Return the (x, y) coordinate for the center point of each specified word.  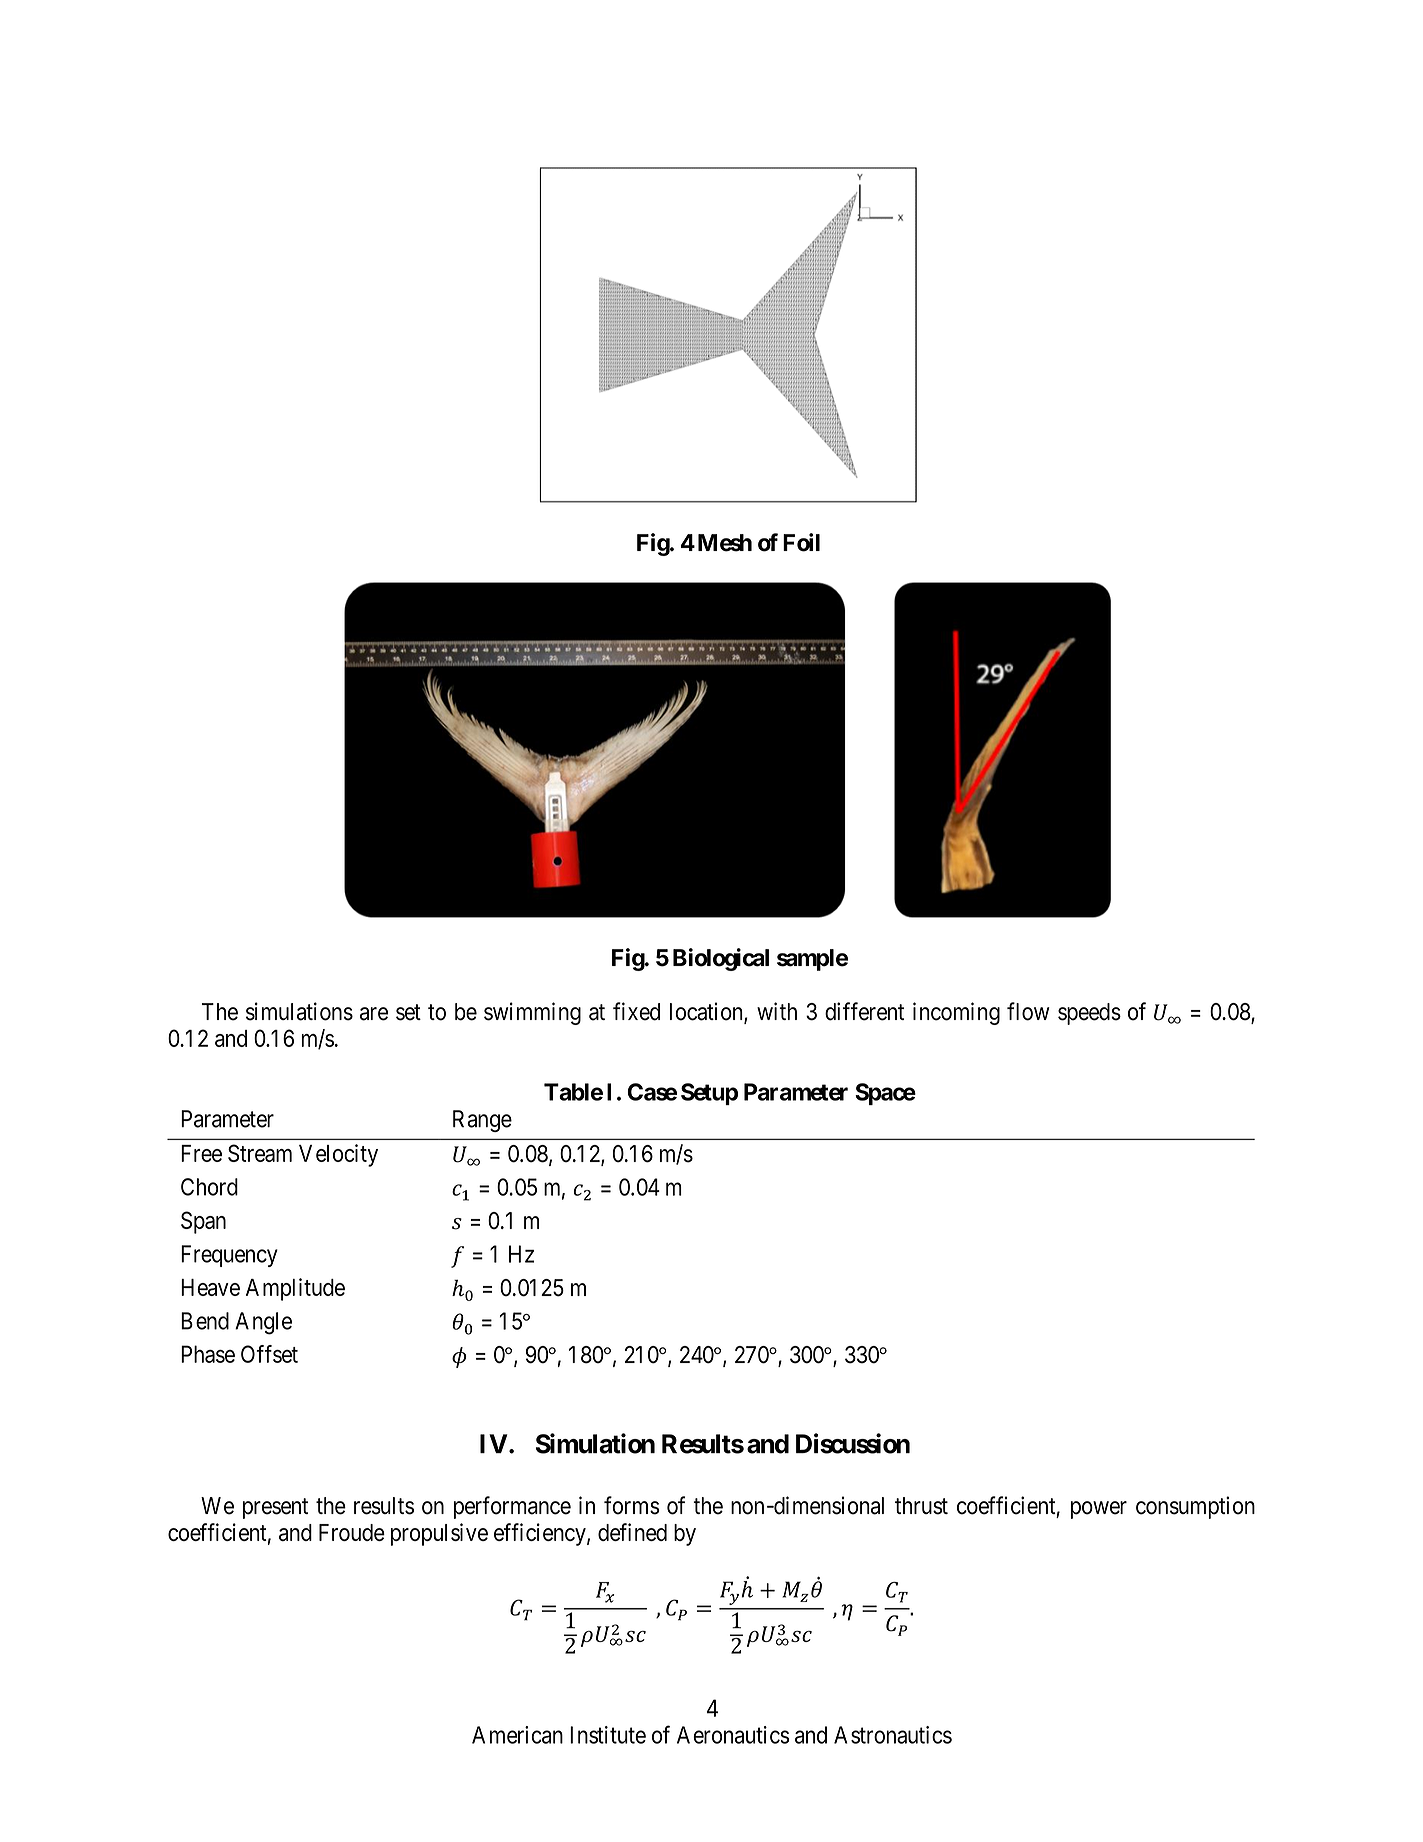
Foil (801, 542)
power (1099, 1510)
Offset (269, 1354)
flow (1028, 1011)
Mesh (725, 543)
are (374, 1014)
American (517, 1735)
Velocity (338, 1155)
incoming (956, 1013)
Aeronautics (733, 1735)
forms (632, 1505)
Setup (709, 1094)
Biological (721, 959)
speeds (1089, 1014)
